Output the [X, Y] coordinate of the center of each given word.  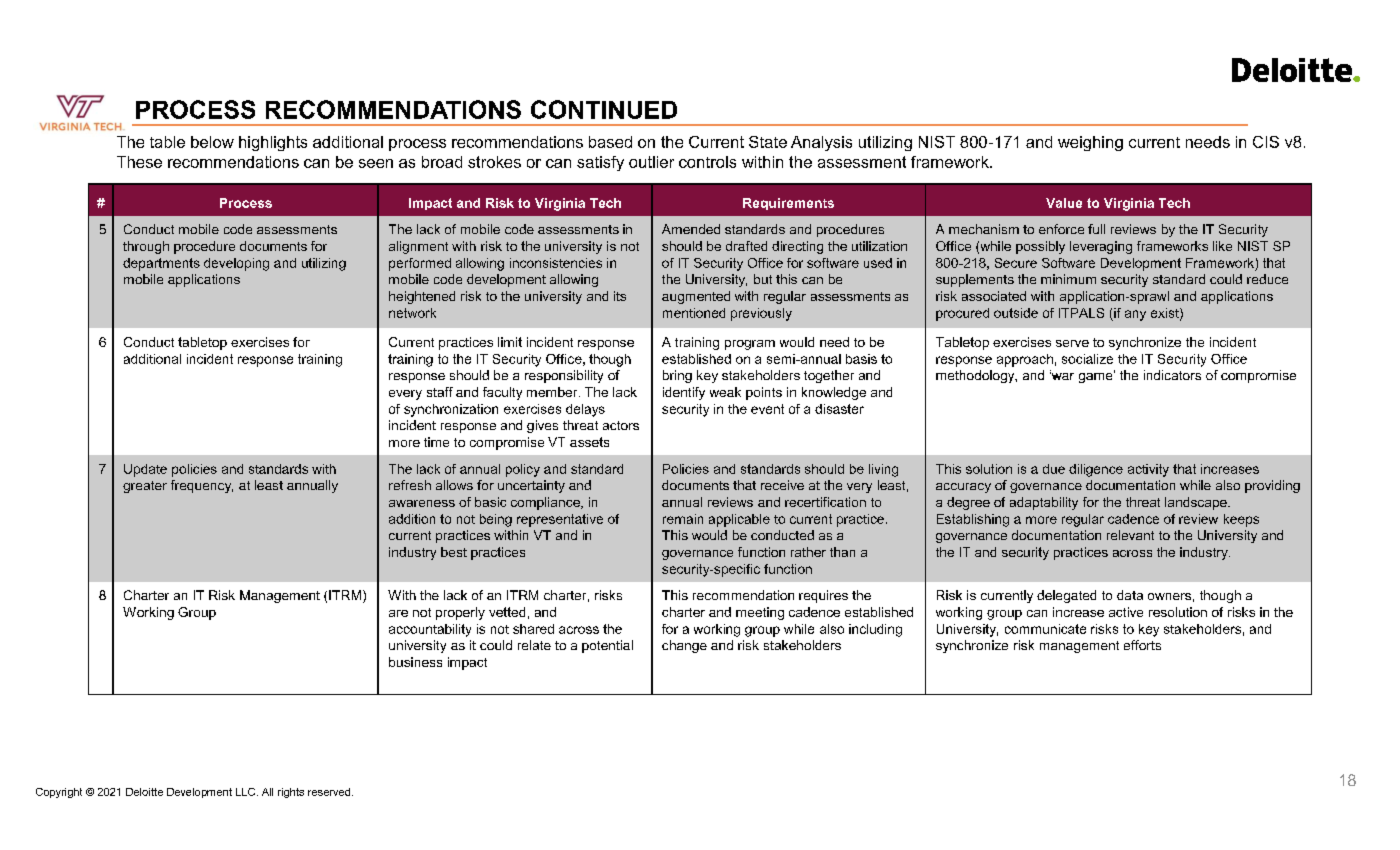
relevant [1130, 535]
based [610, 142]
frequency [202, 486]
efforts [1142, 645]
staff [440, 392]
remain [683, 519]
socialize [1087, 359]
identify [684, 393]
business [415, 662]
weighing [1090, 143]
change [684, 646]
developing [236, 264]
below [212, 142]
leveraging [1101, 247]
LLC [247, 792]
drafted [746, 246]
